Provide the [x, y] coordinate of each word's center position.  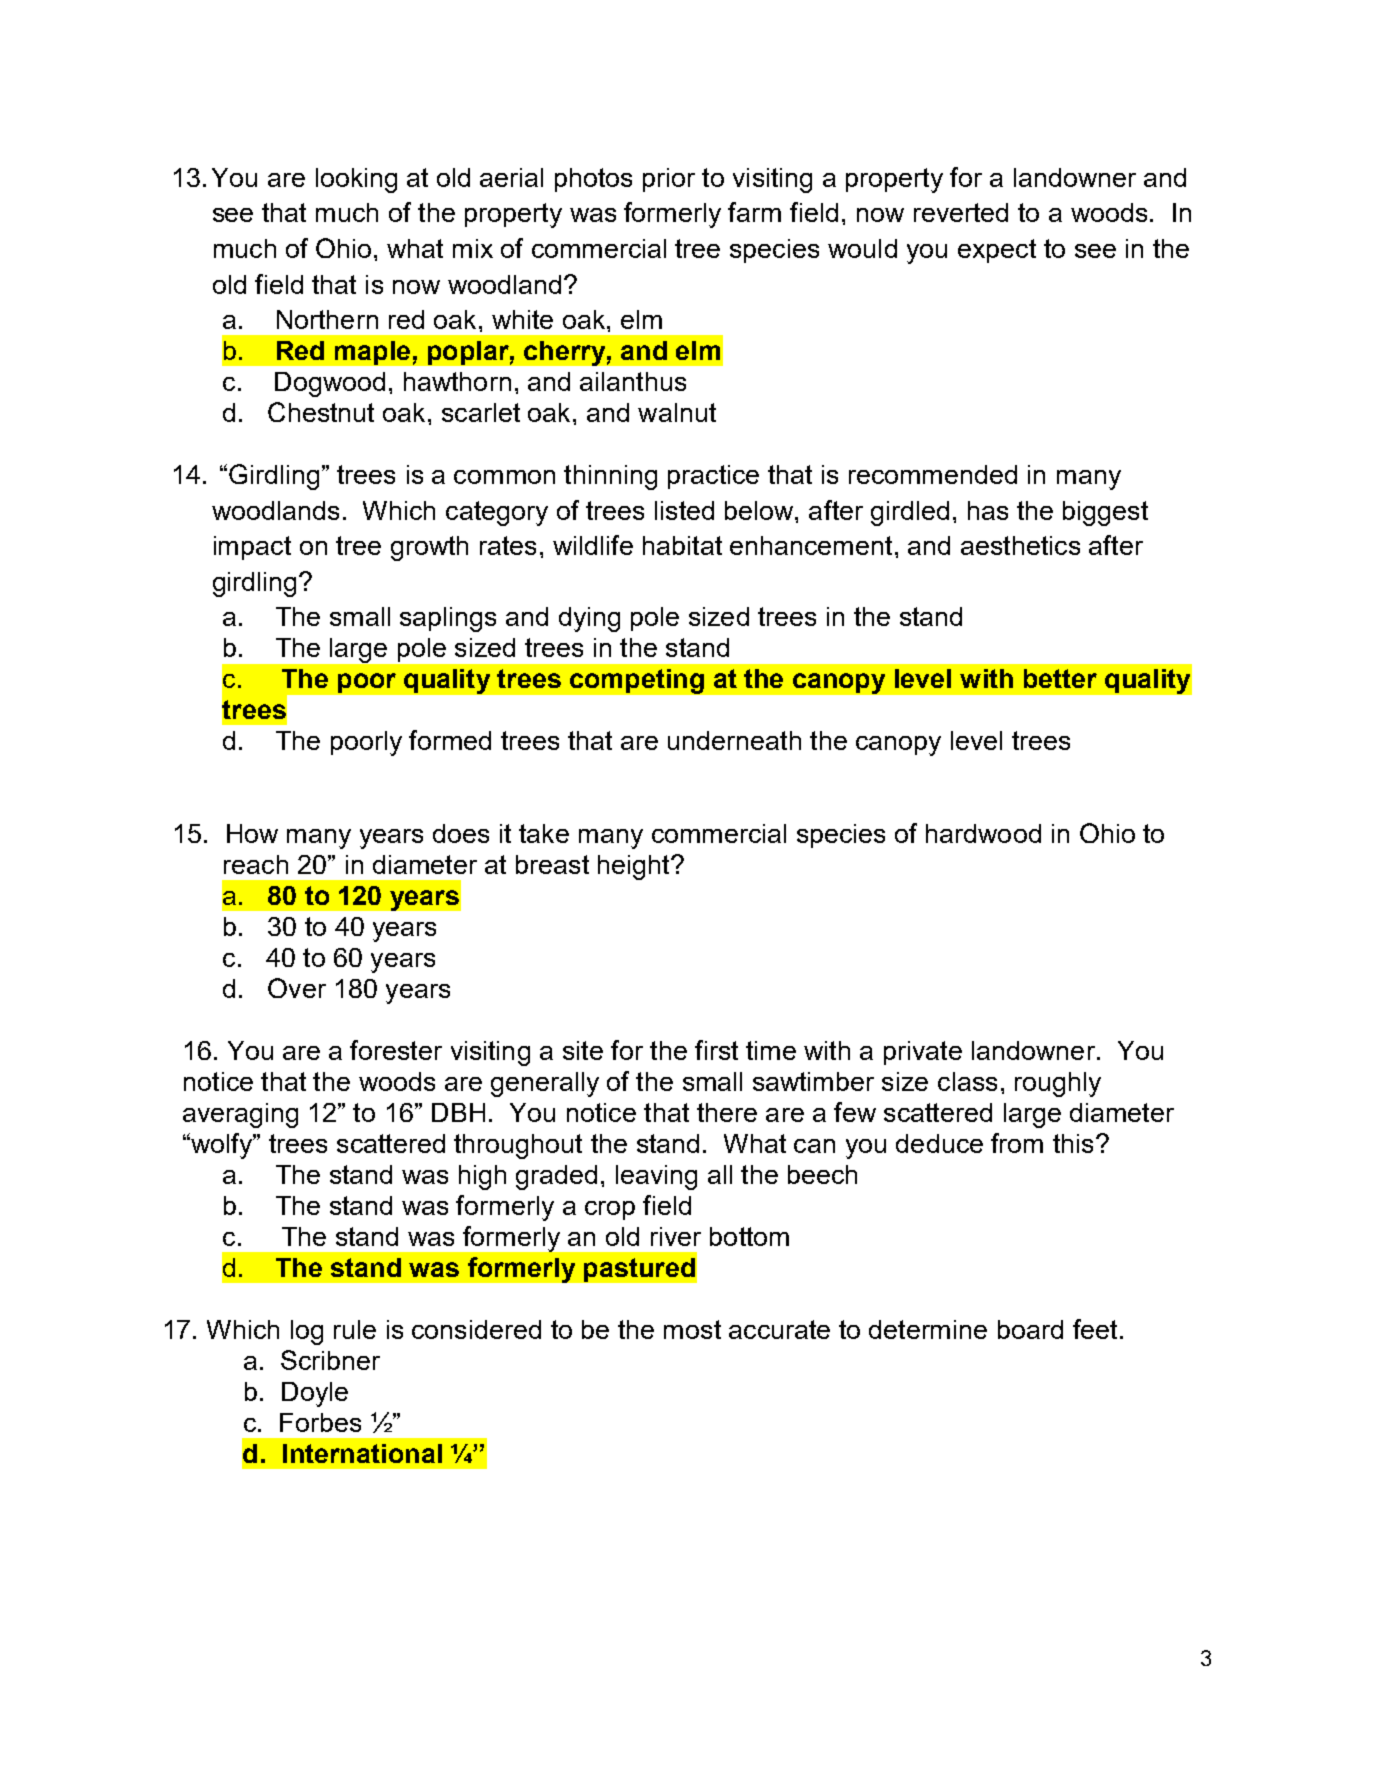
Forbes [320, 1422]
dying [589, 619]
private [923, 1053]
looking [356, 180]
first [716, 1050]
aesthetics [1020, 545]
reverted [961, 212]
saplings [448, 619]
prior [669, 180]
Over [297, 988]
